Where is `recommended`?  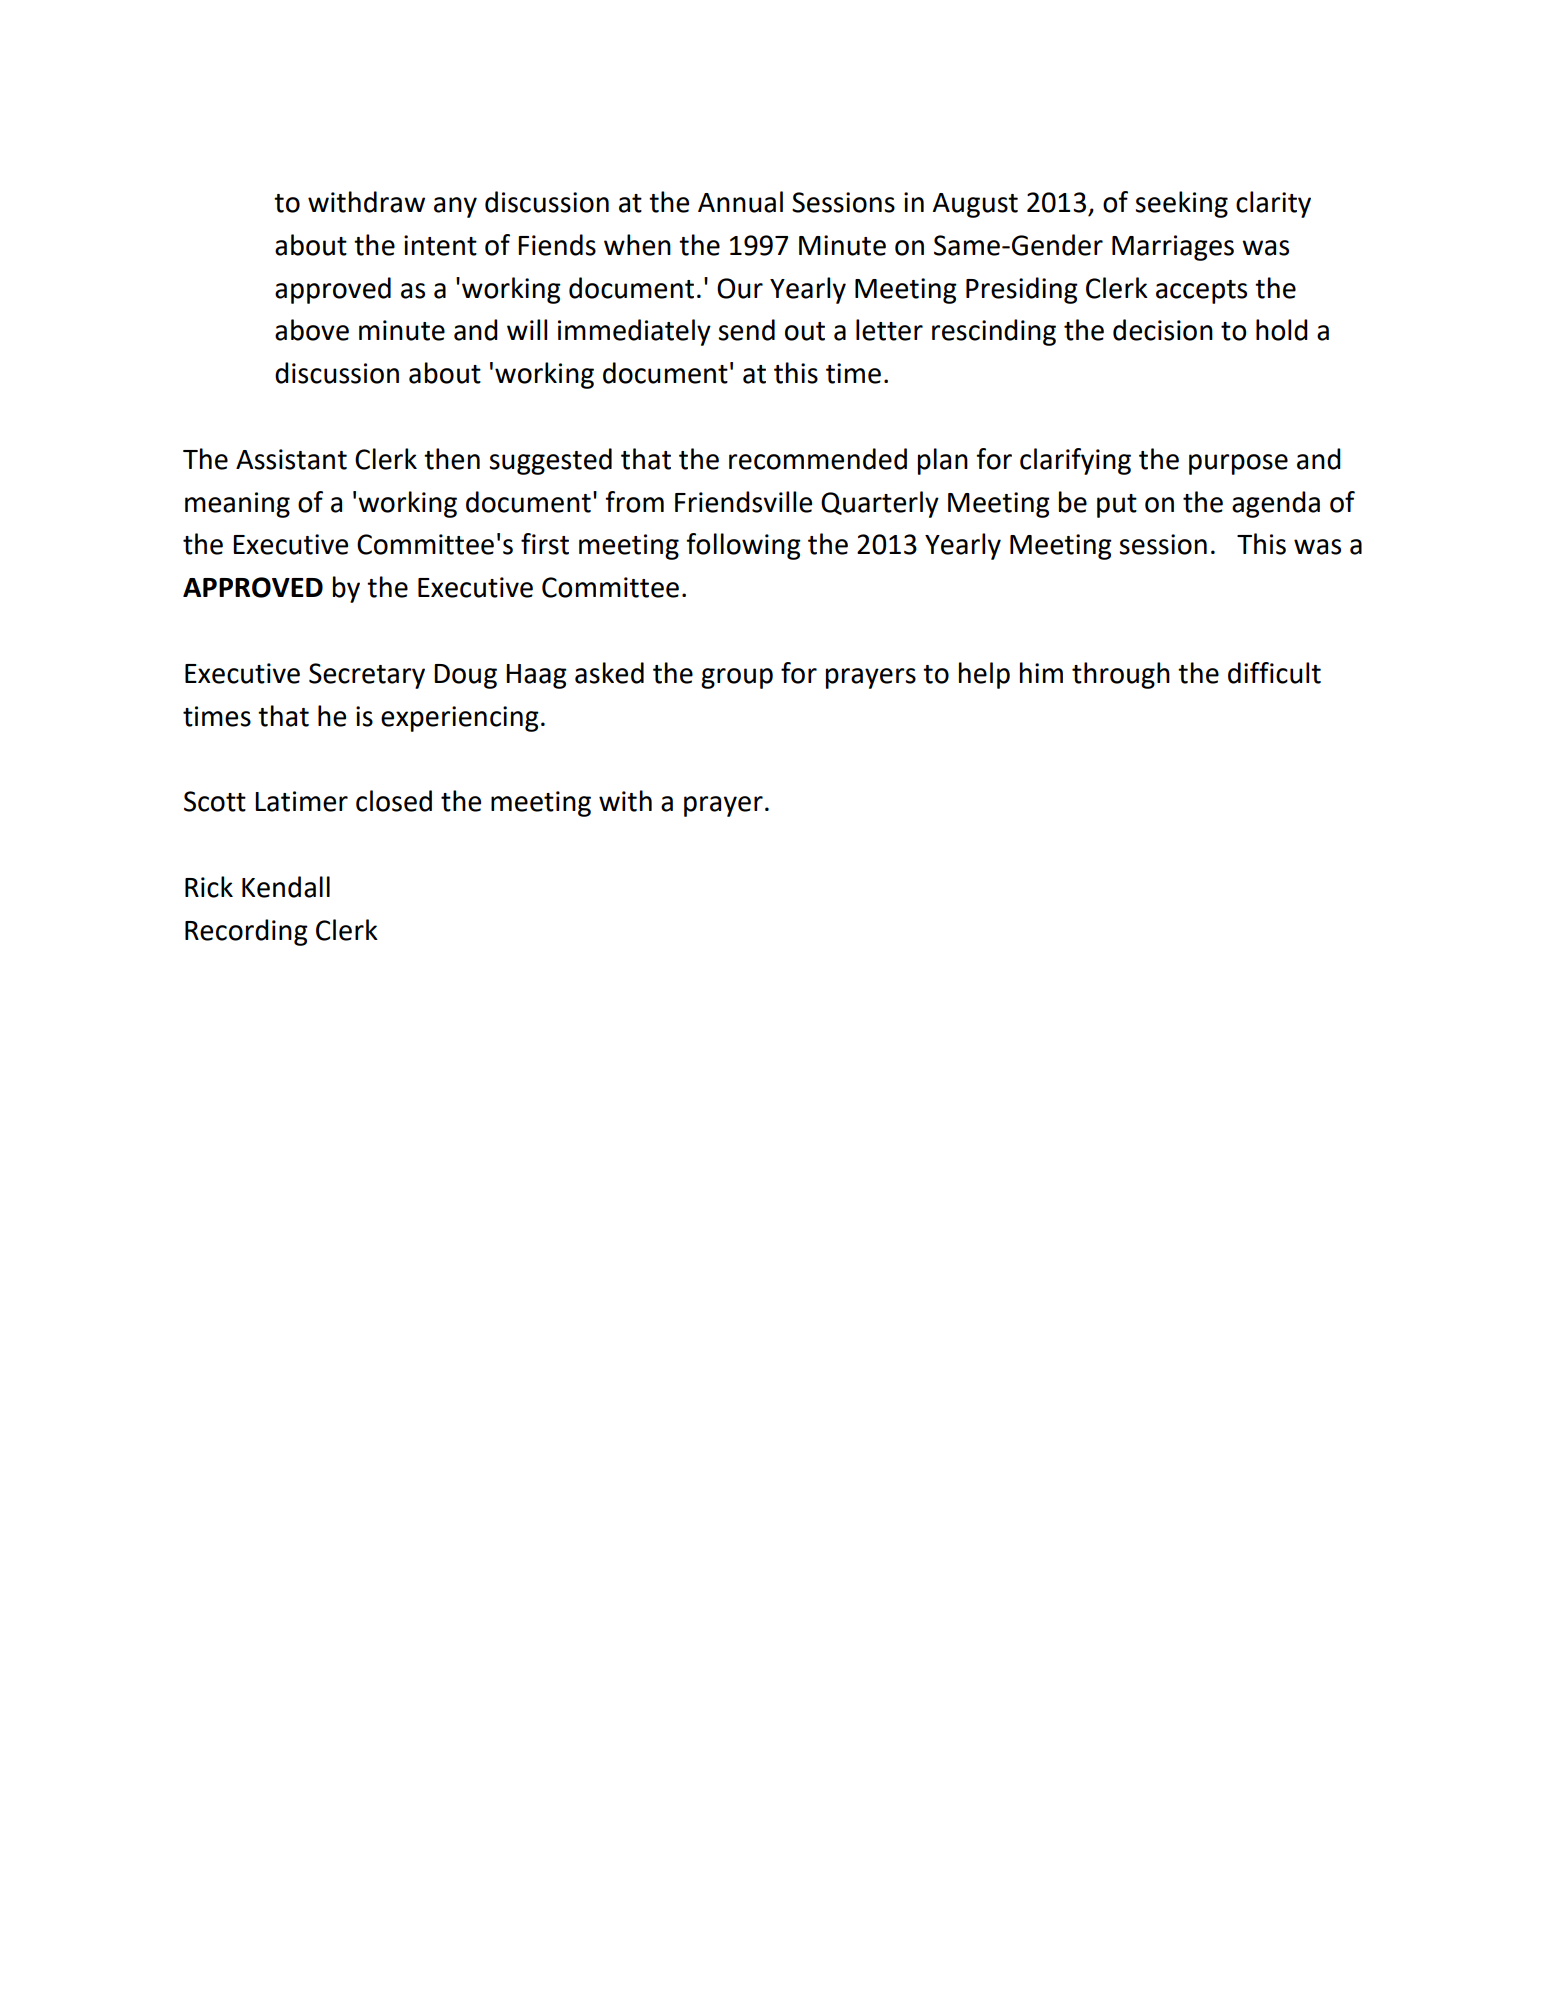
recommended is located at coordinates (818, 459).
